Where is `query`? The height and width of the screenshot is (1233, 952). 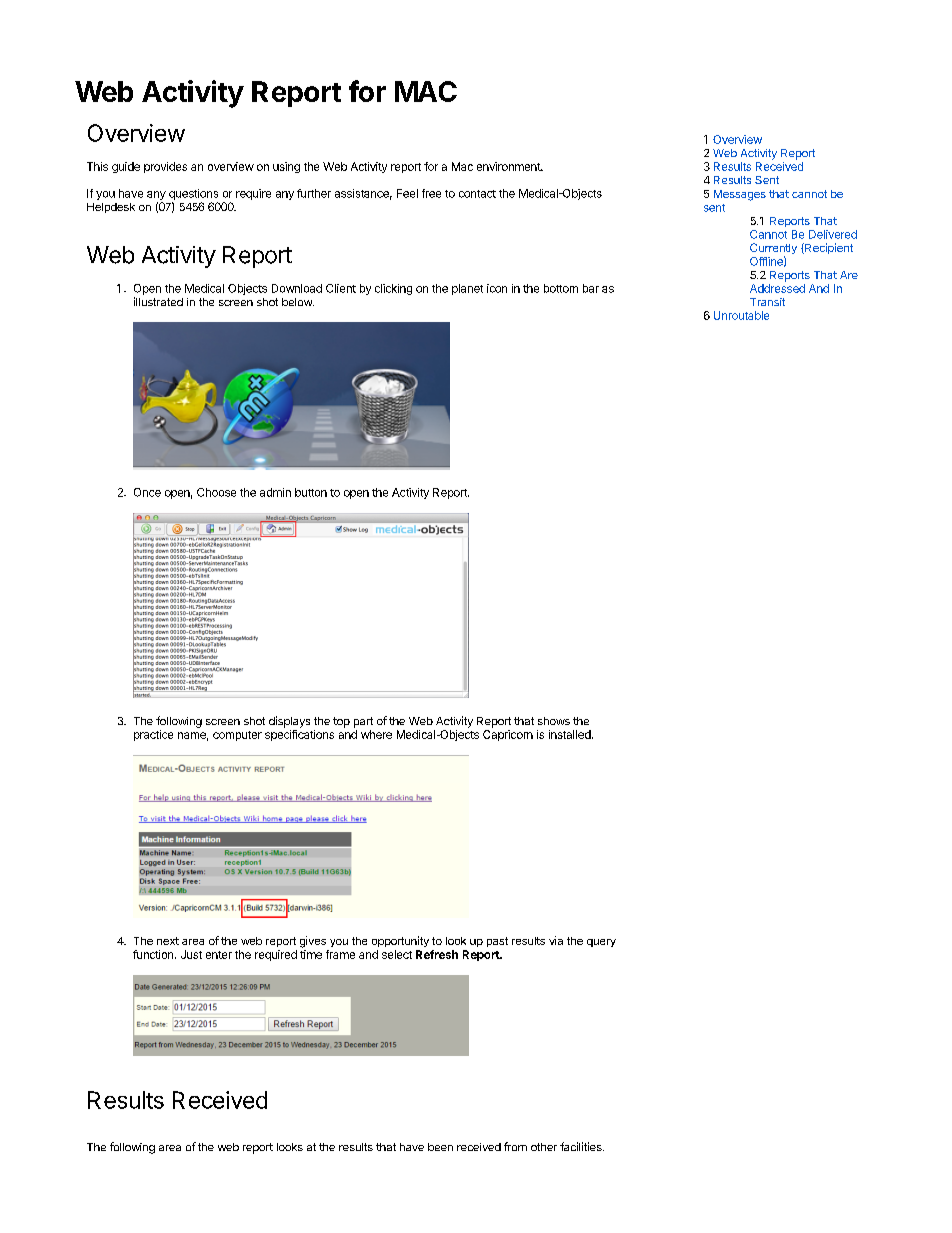 query is located at coordinates (601, 943).
